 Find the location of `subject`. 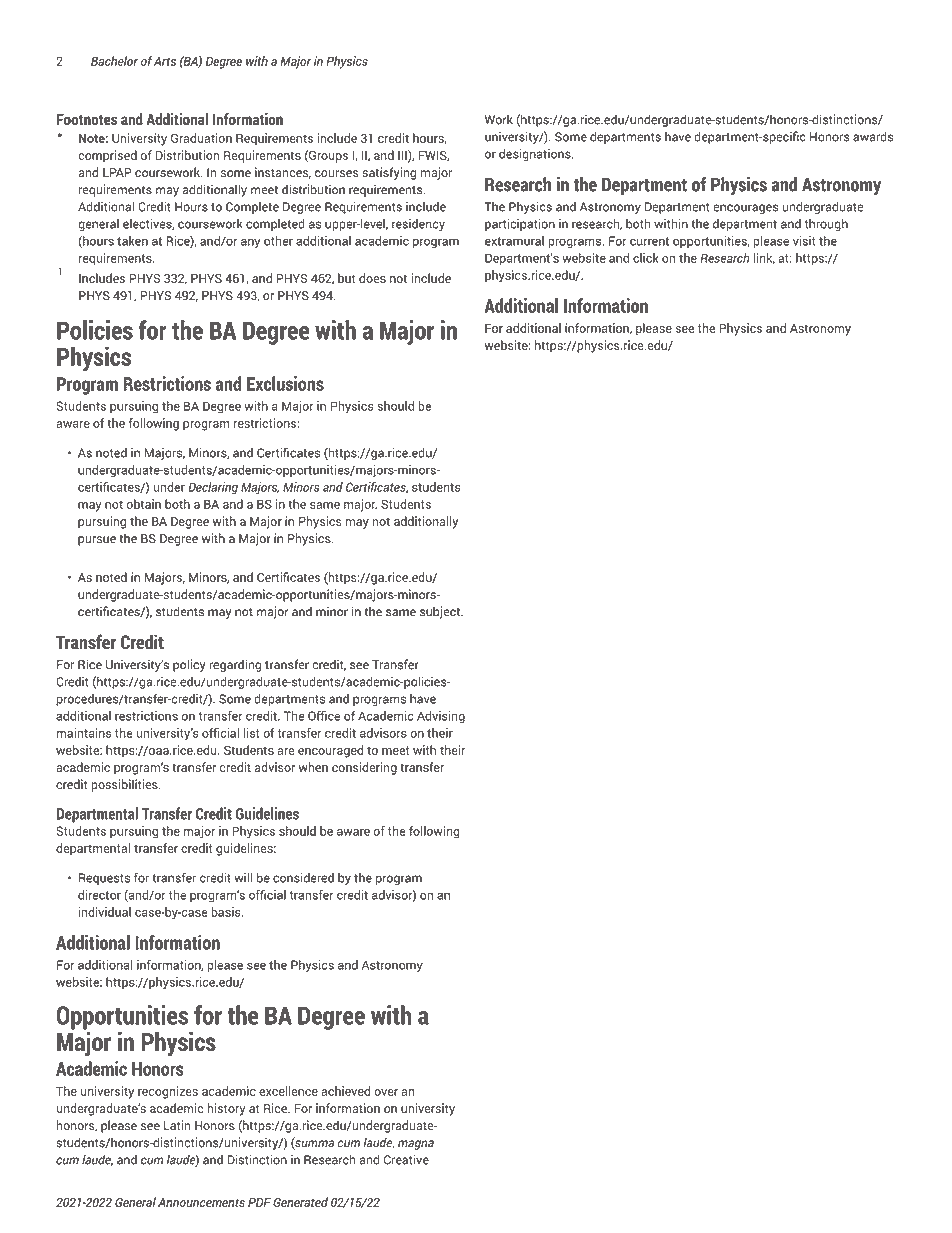

subject is located at coordinates (441, 612).
